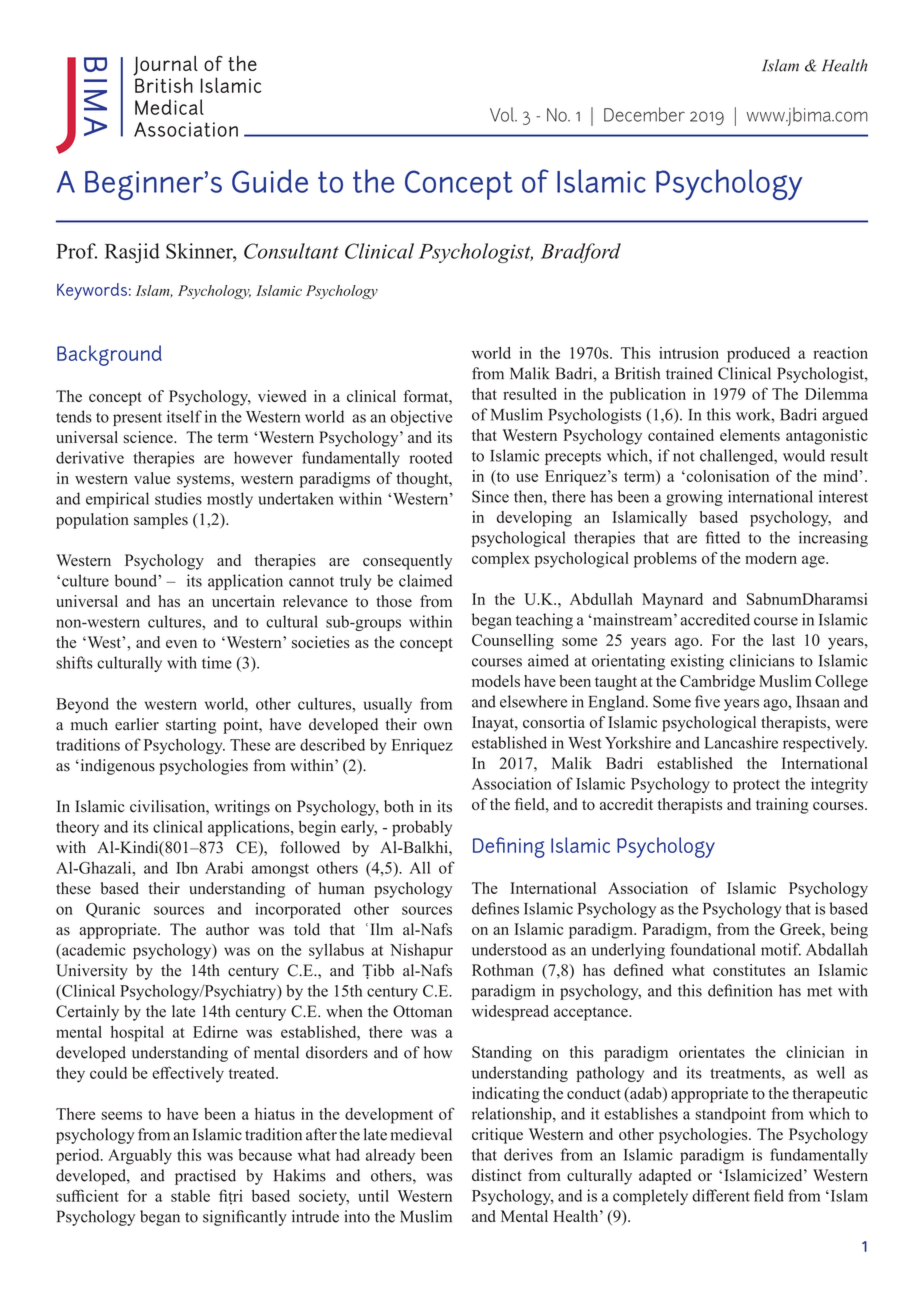 This page has height=1308, width=924. Describe the element at coordinates (190, 1196) in the page. I see `stable` at that location.
